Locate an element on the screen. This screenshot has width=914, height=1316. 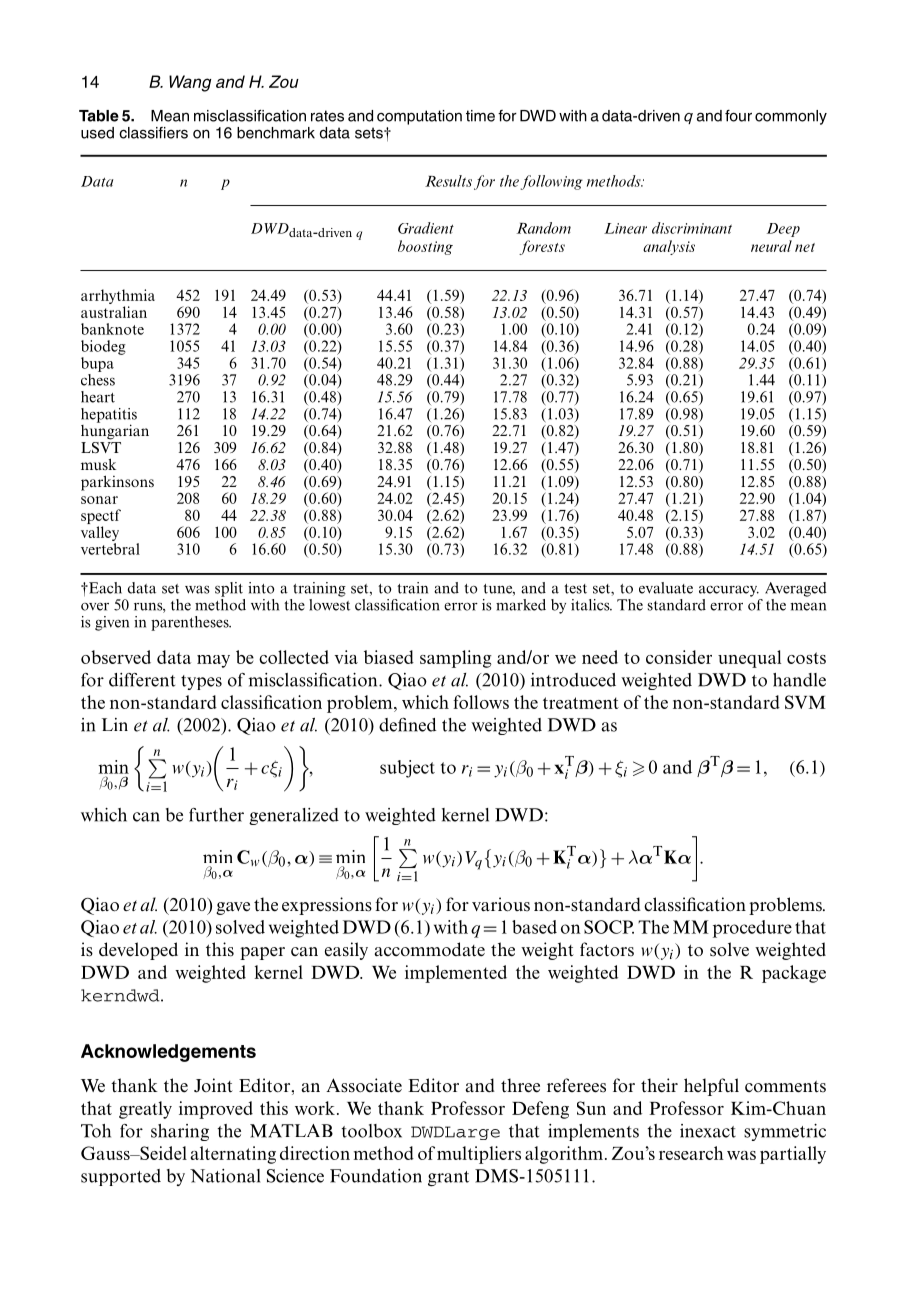
multipliers is located at coordinates (479, 1155).
